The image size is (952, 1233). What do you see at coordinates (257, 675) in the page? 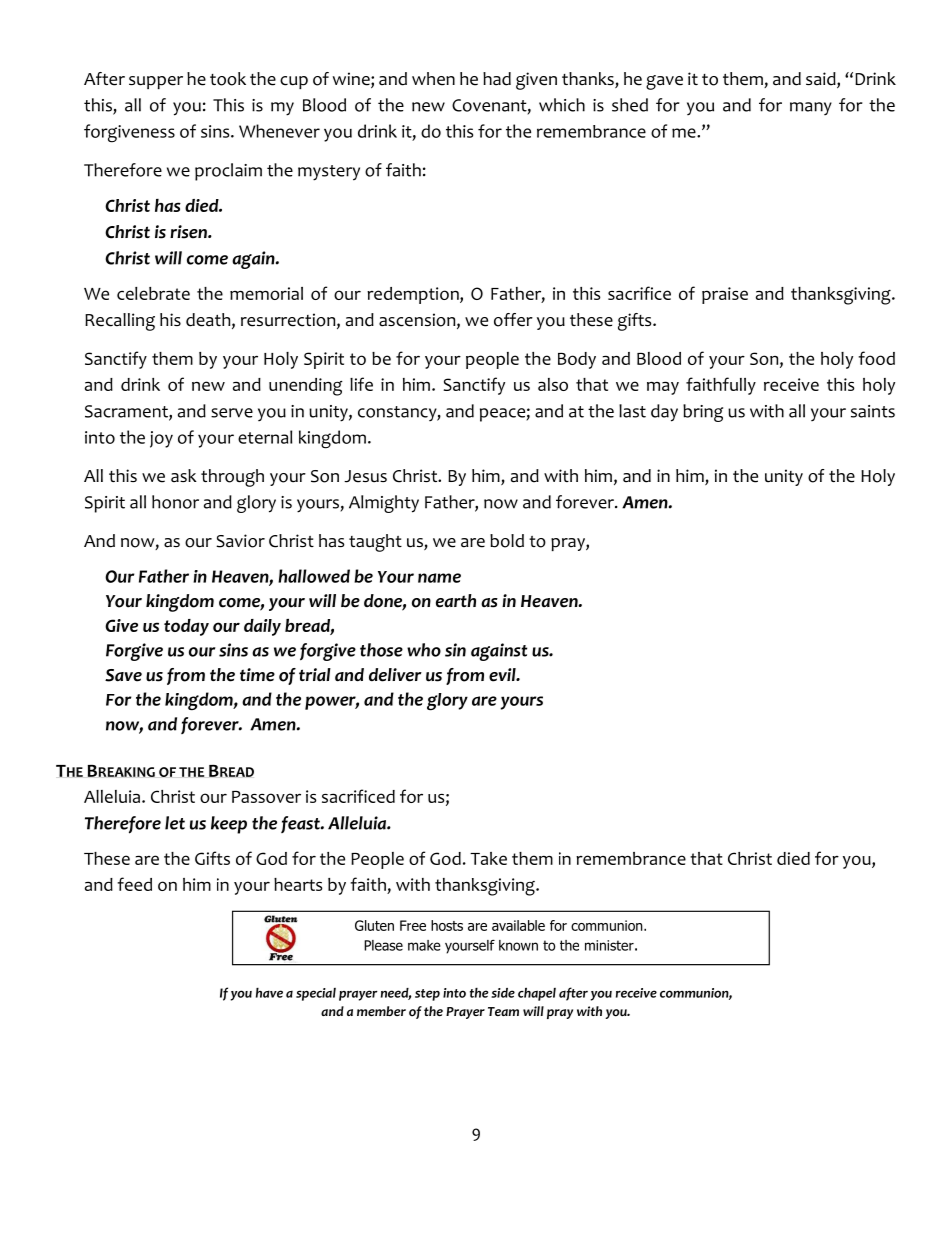
I see `time` at bounding box center [257, 675].
